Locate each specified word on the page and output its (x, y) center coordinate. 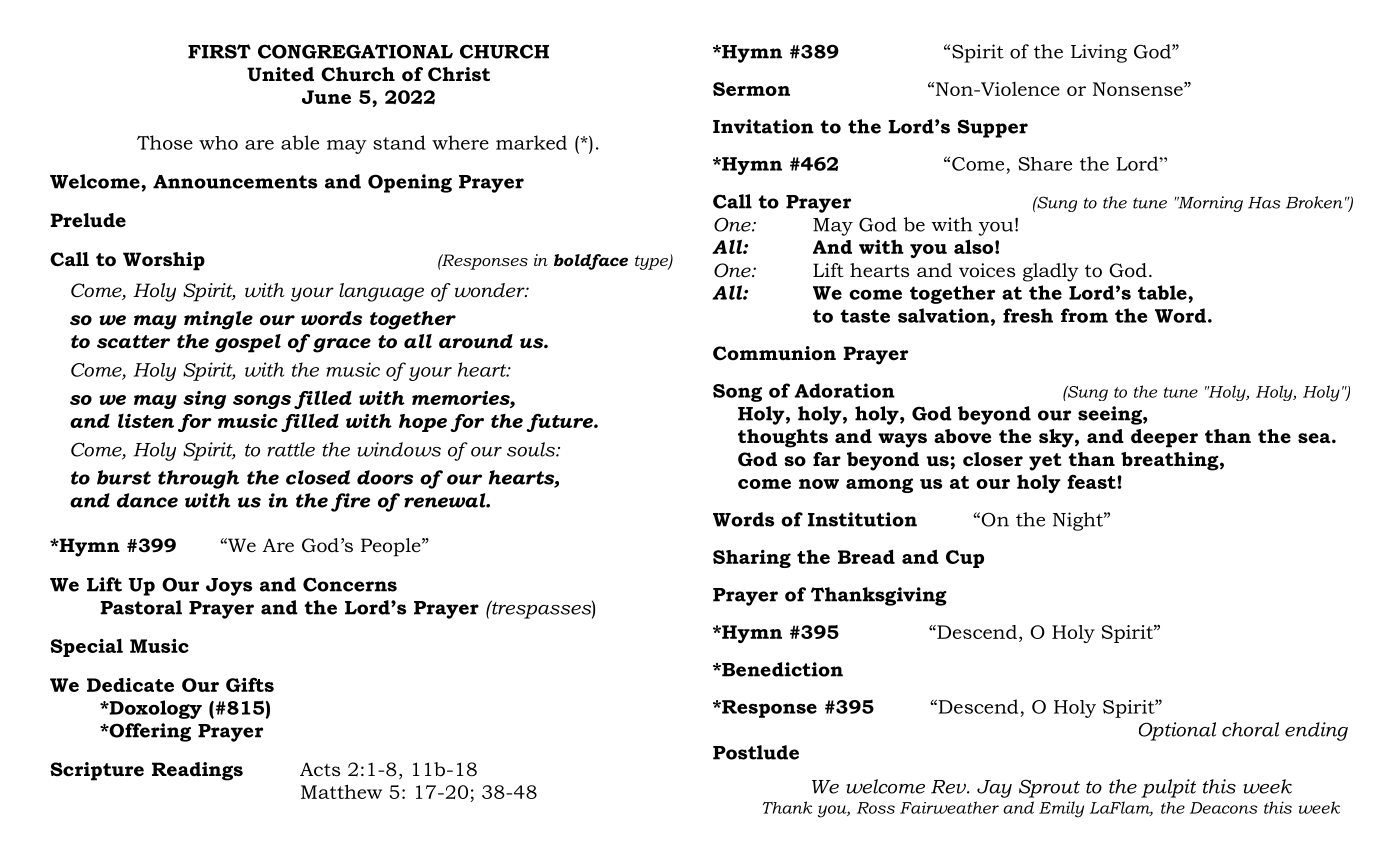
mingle (218, 320)
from (1084, 315)
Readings (197, 771)
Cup (965, 559)
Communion (774, 353)
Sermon (751, 89)
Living (1099, 53)
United (280, 74)
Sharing (752, 559)
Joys (229, 587)
